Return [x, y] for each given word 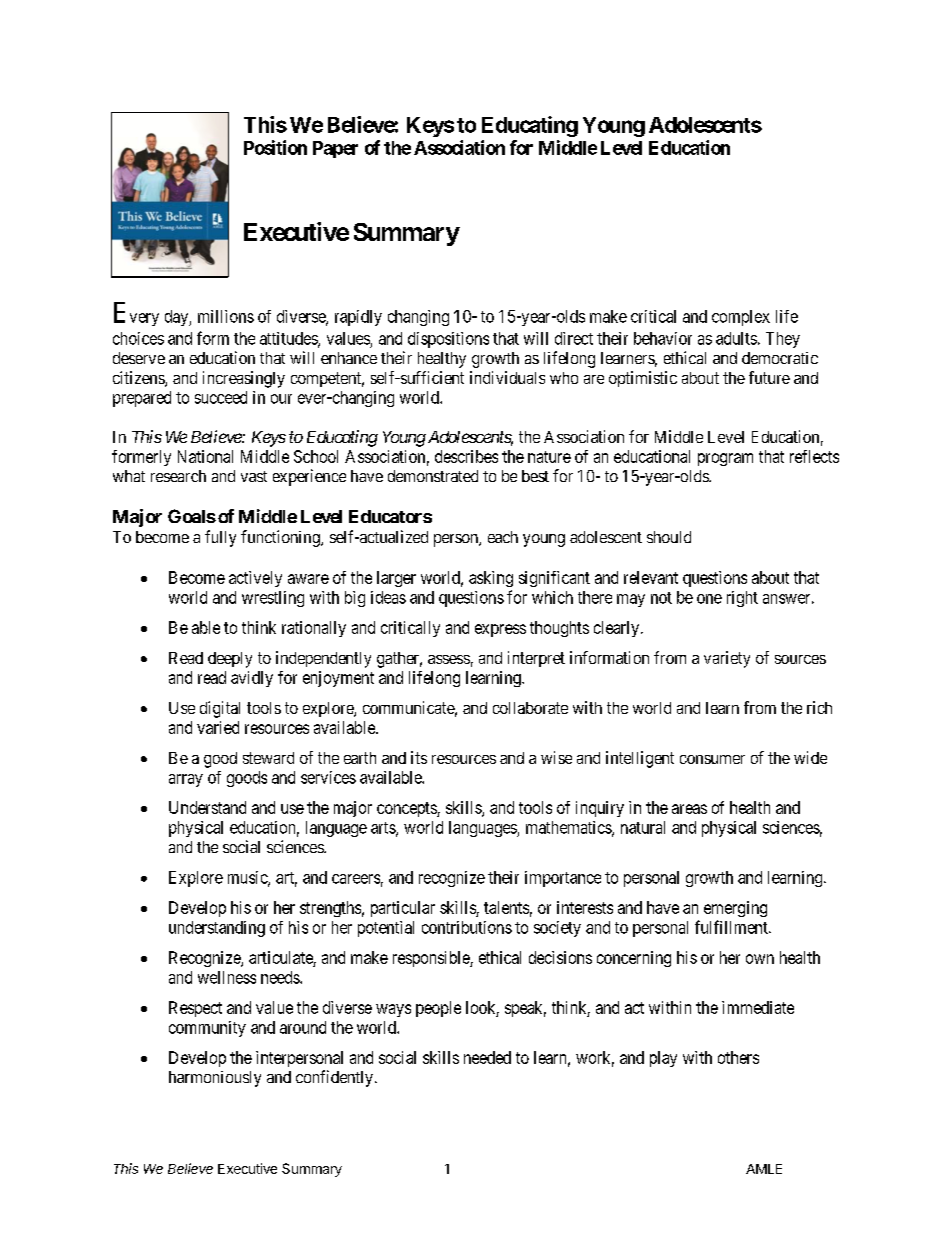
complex [741, 318]
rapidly [358, 318]
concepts [407, 809]
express [500, 630]
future [769, 377]
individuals [507, 377]
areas [689, 809]
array [186, 780]
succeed [221, 397]
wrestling [273, 599]
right [742, 599]
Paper [335, 149]
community [207, 1029]
